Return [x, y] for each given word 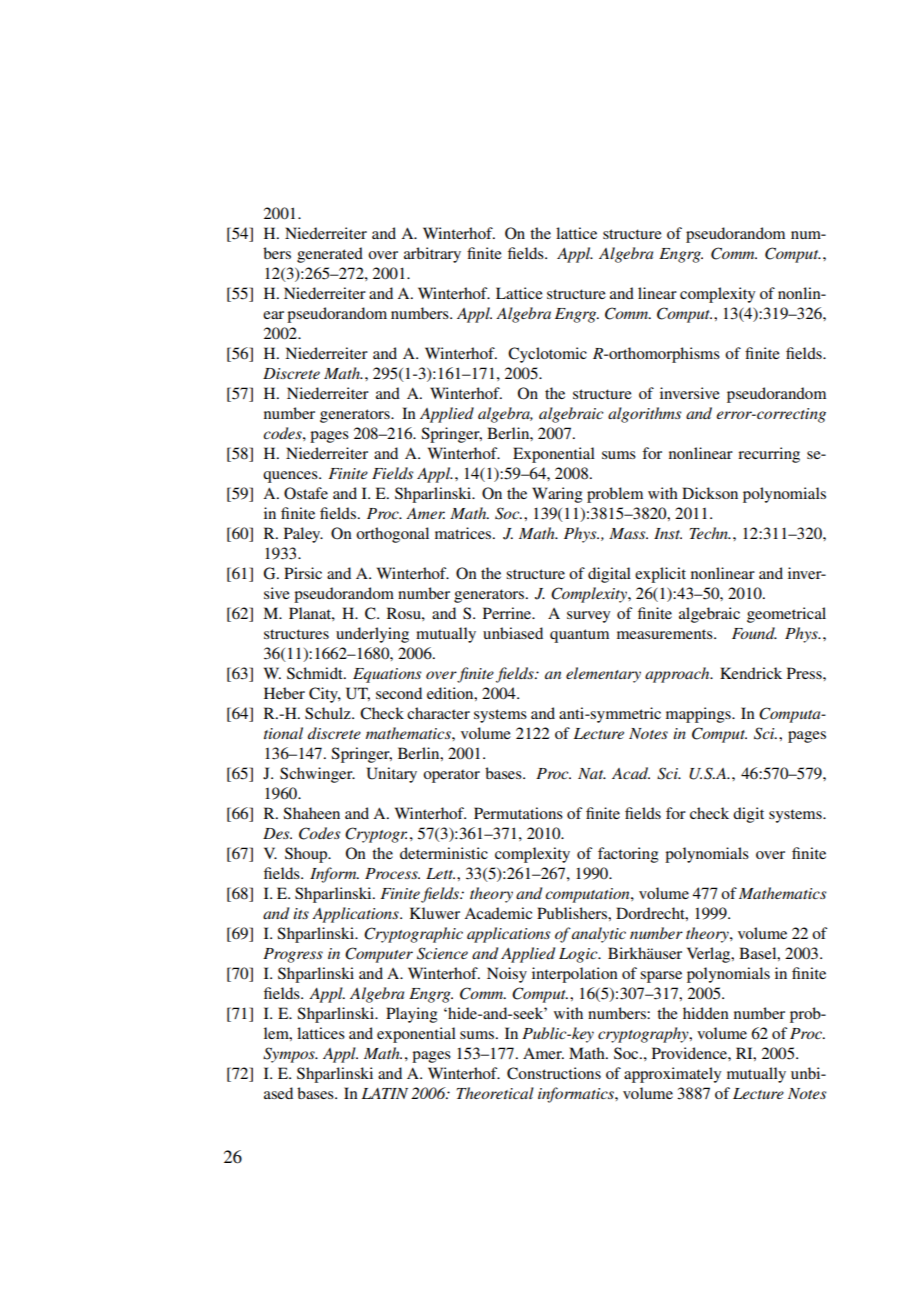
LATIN [384, 1093]
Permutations [518, 813]
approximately [672, 1075]
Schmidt [316, 673]
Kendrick [751, 673]
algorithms [644, 415]
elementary [603, 675]
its [301, 913]
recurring [769, 455]
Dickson [710, 493]
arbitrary [432, 255]
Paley [303, 535]
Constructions [554, 1073]
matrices [464, 533]
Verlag [710, 955]
